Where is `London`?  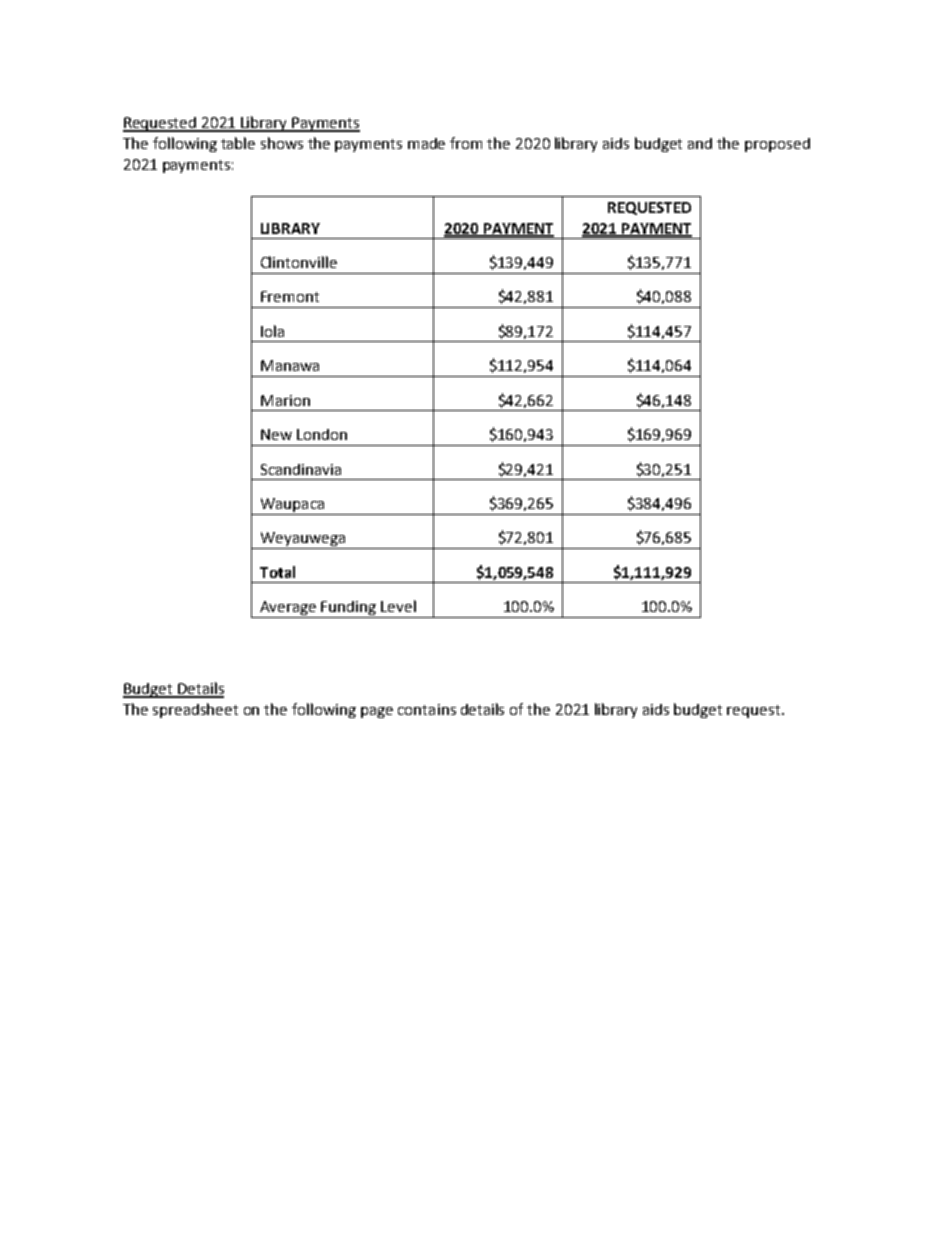
London is located at coordinates (322, 434).
